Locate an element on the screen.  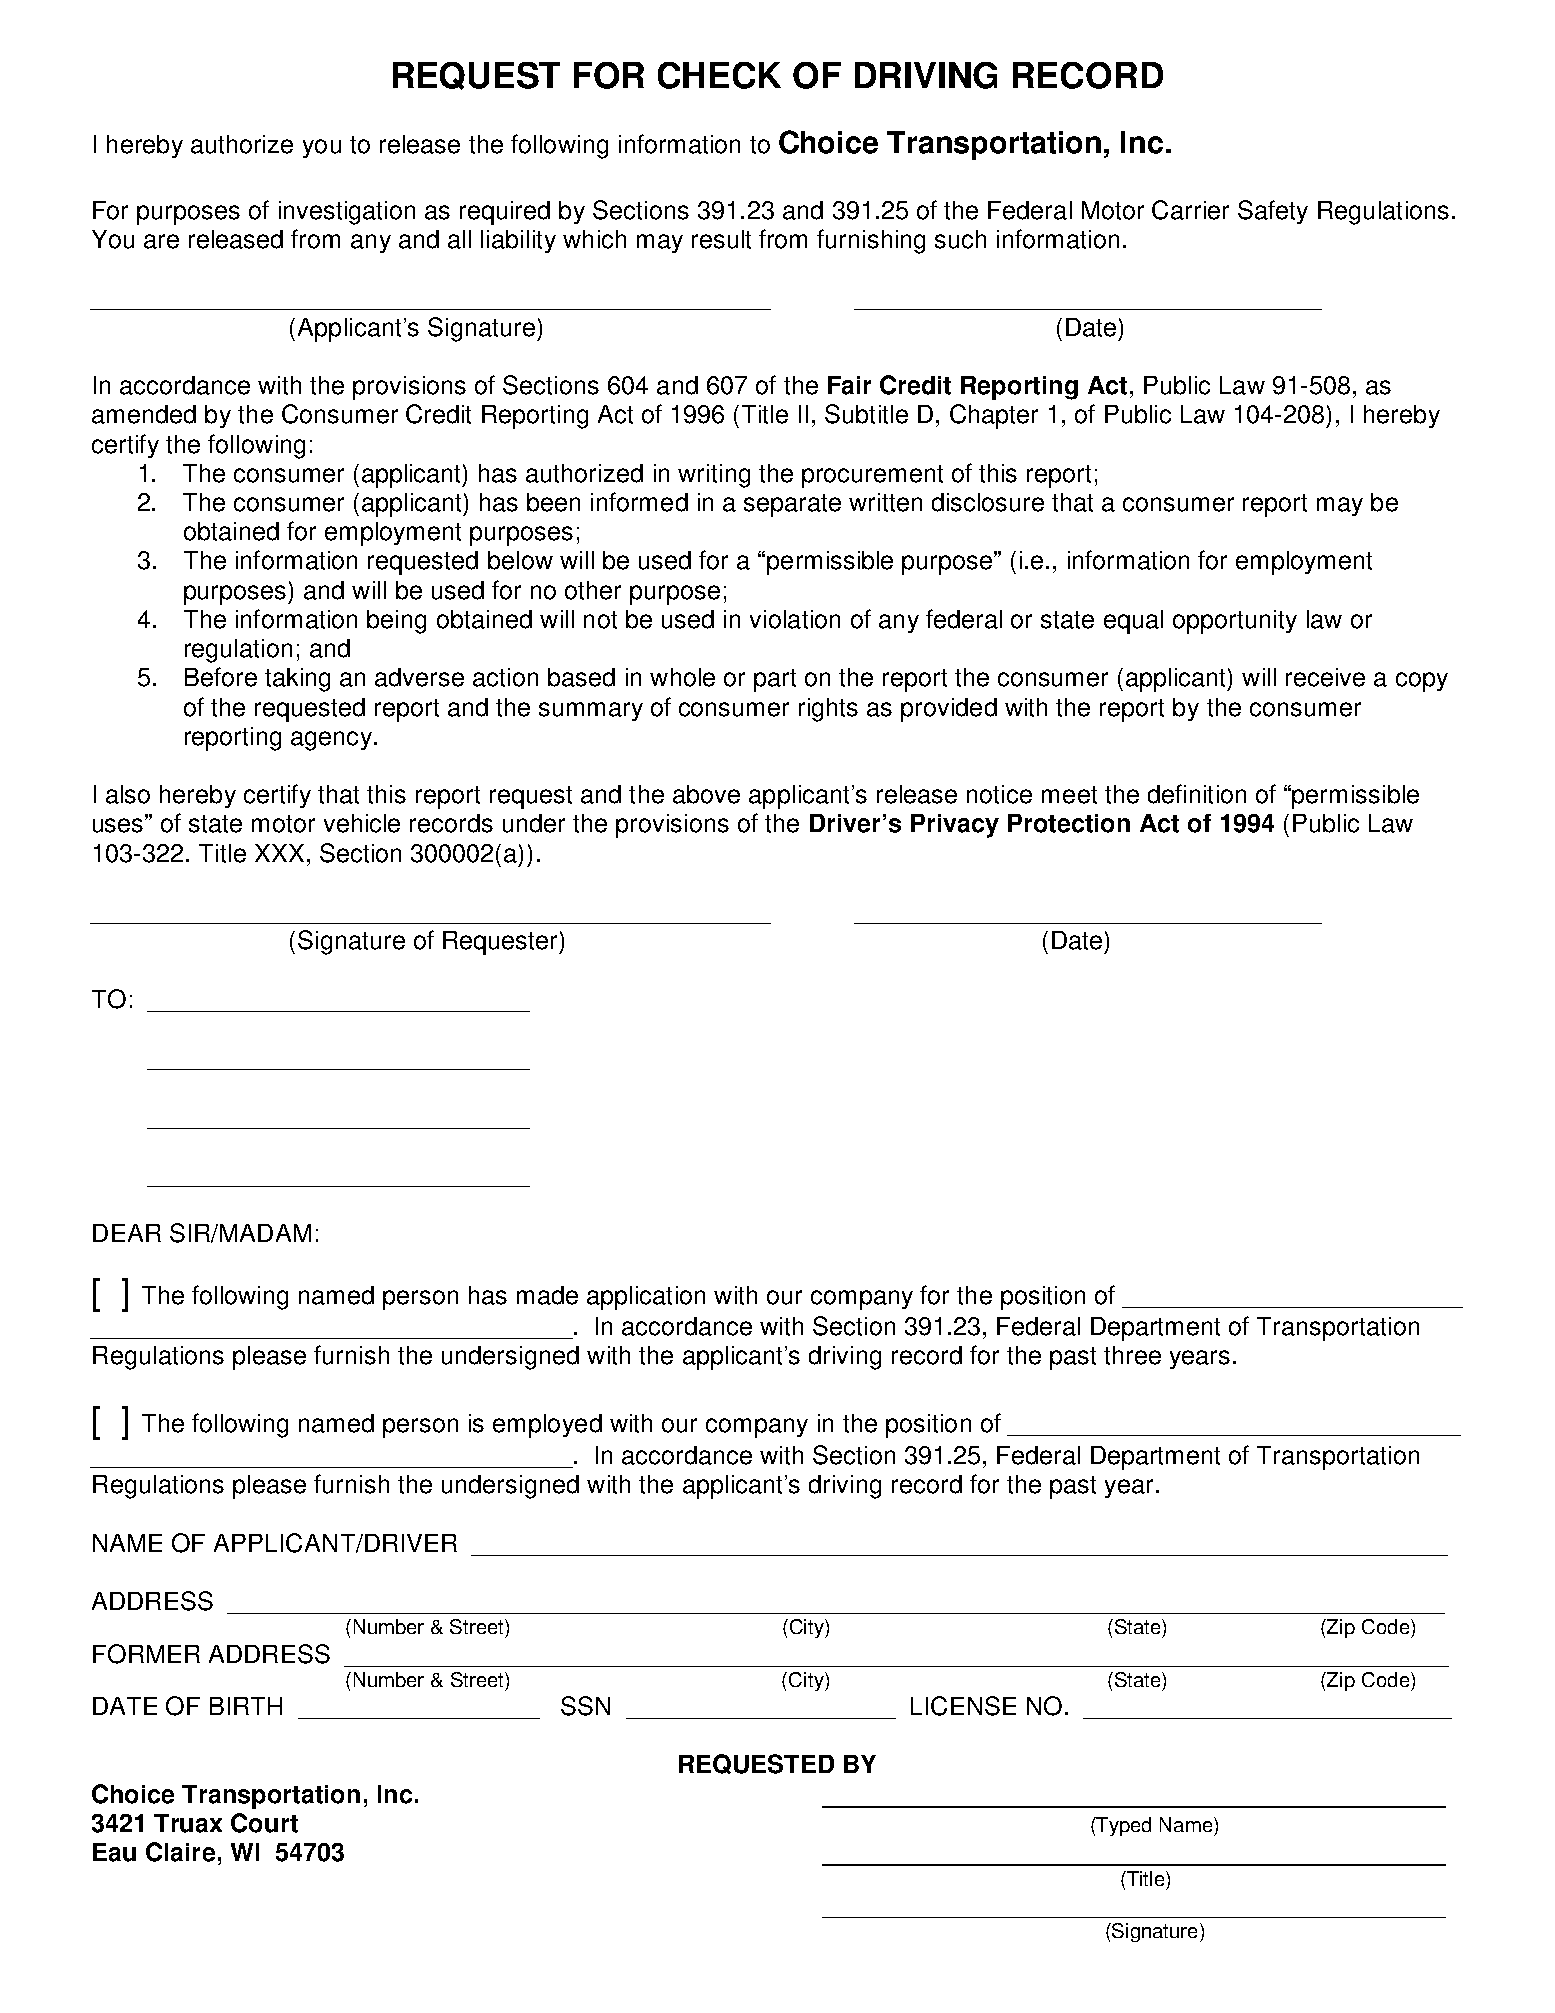
XXX is located at coordinates (279, 853).
